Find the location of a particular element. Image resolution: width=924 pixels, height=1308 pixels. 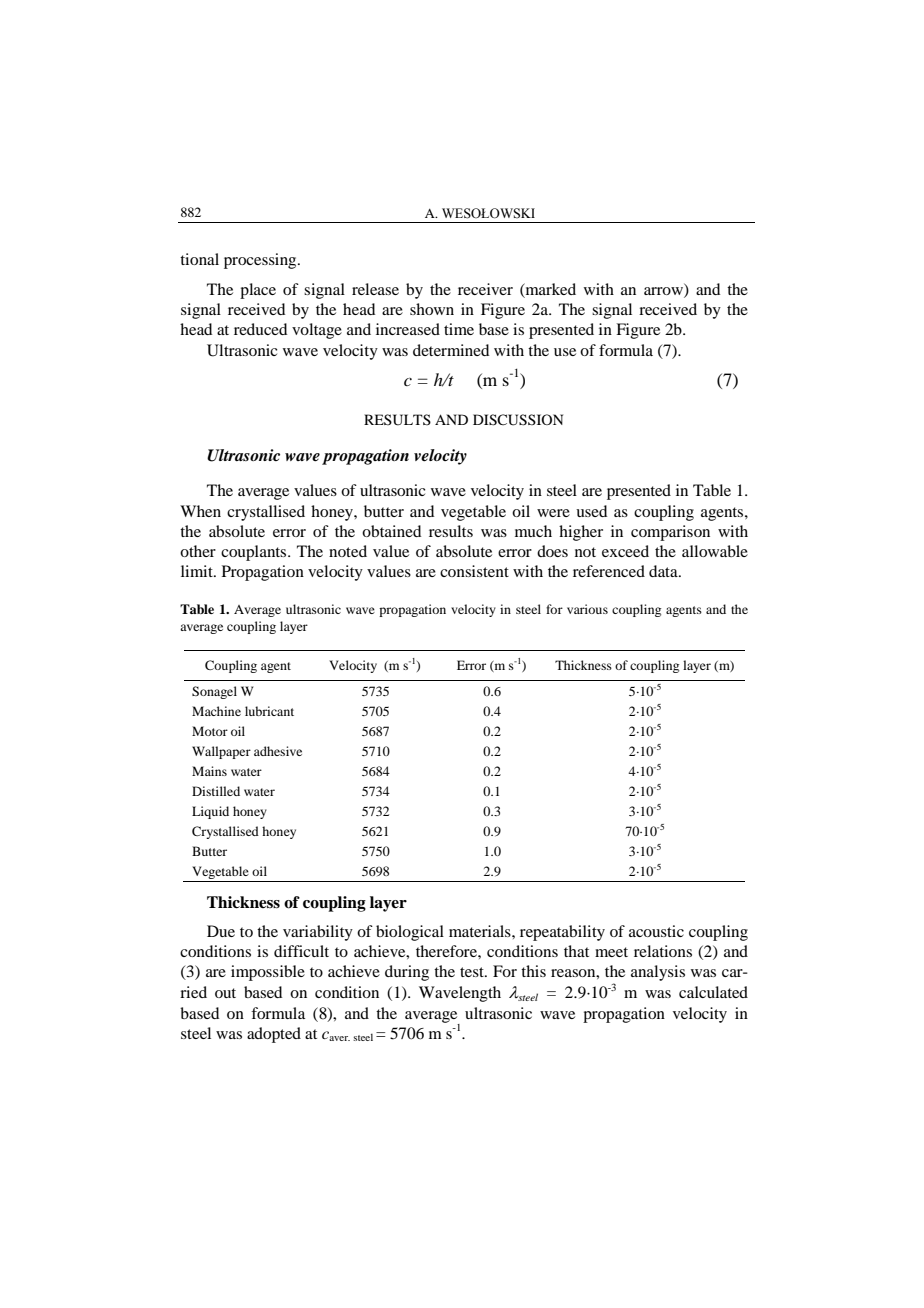

DISCUSSION is located at coordinates (518, 420).
